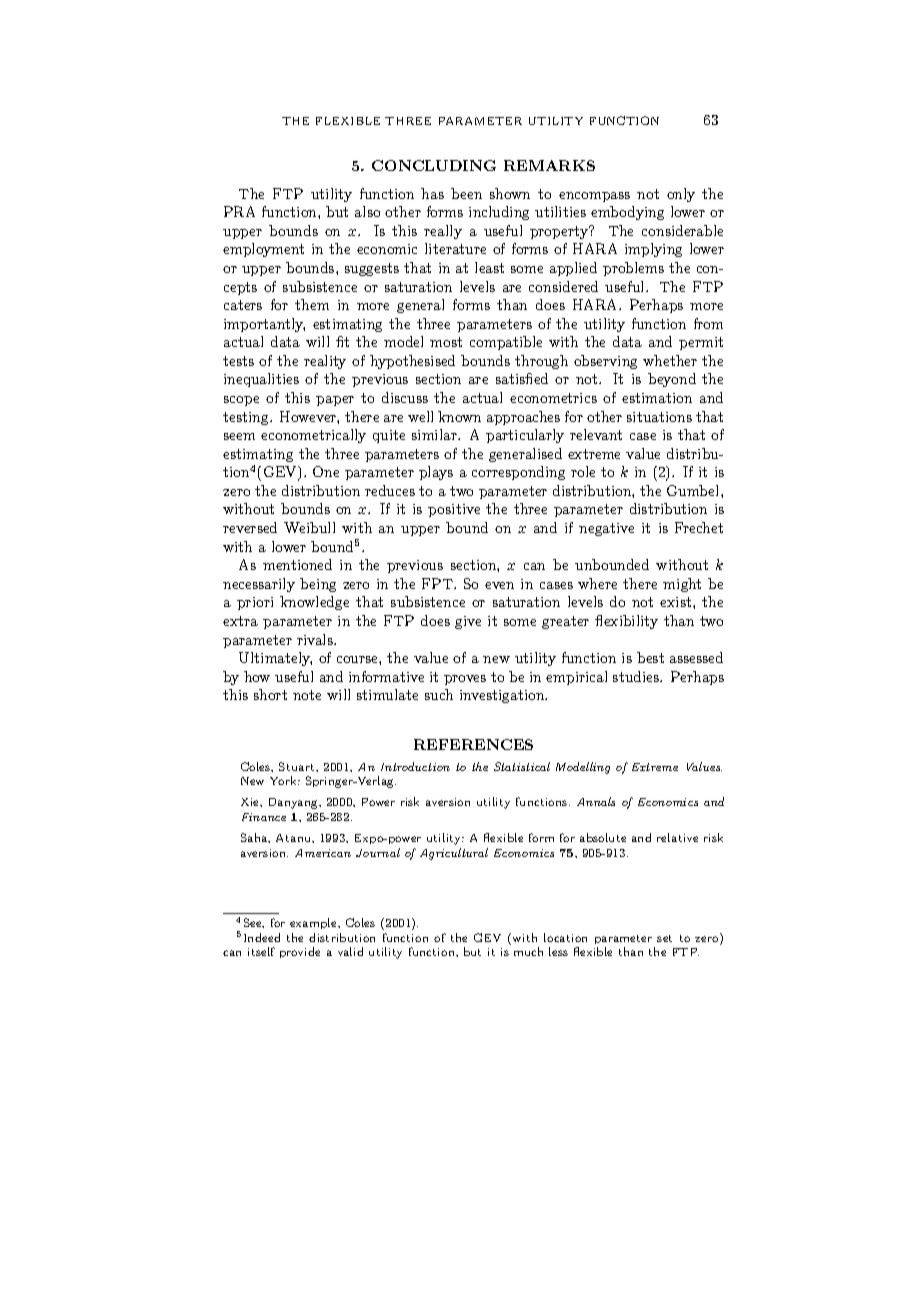 The width and height of the screenshot is (924, 1308). What do you see at coordinates (681, 195) in the screenshot?
I see `only` at bounding box center [681, 195].
